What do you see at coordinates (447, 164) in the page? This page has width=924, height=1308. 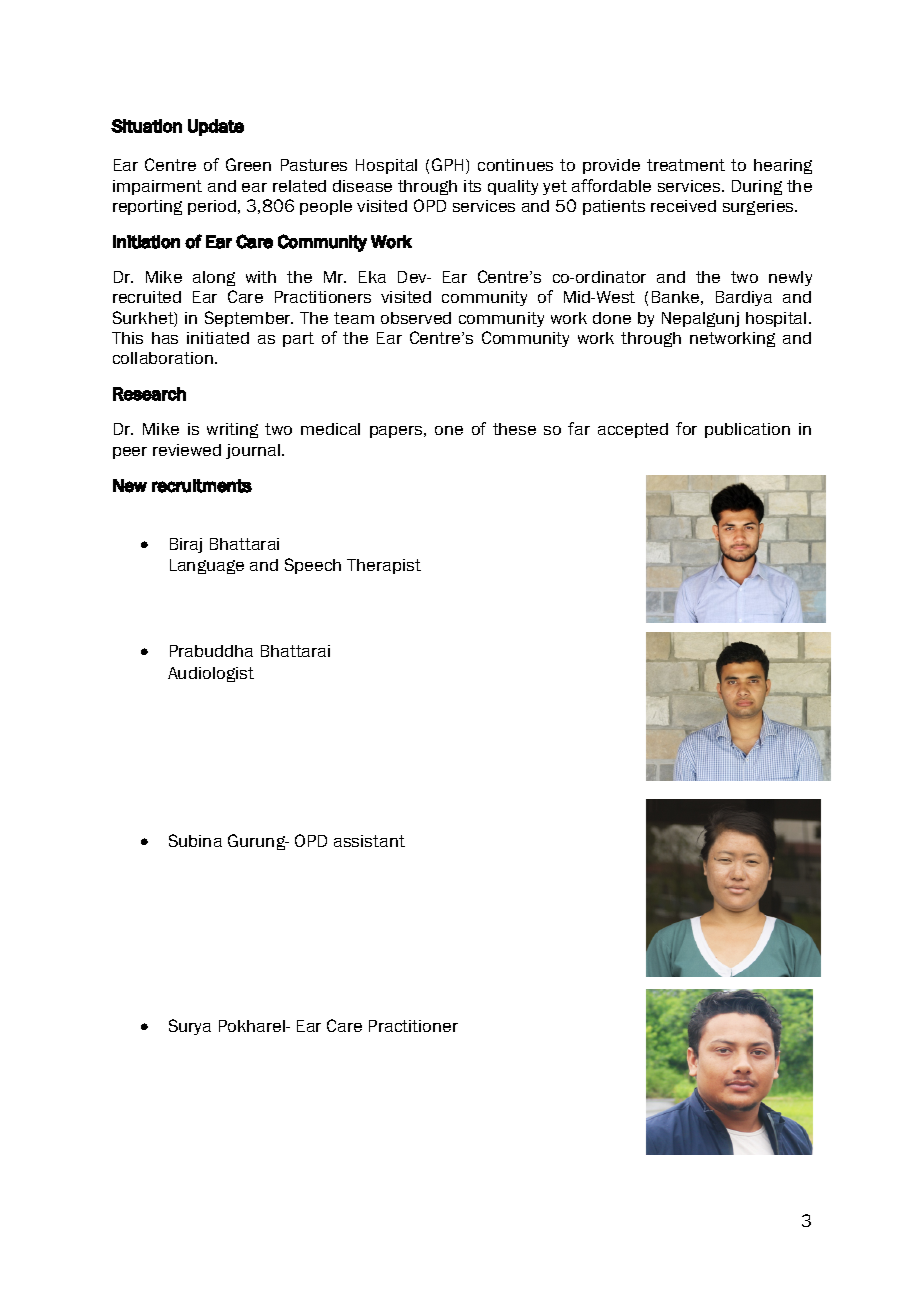 I see `GPH` at bounding box center [447, 164].
